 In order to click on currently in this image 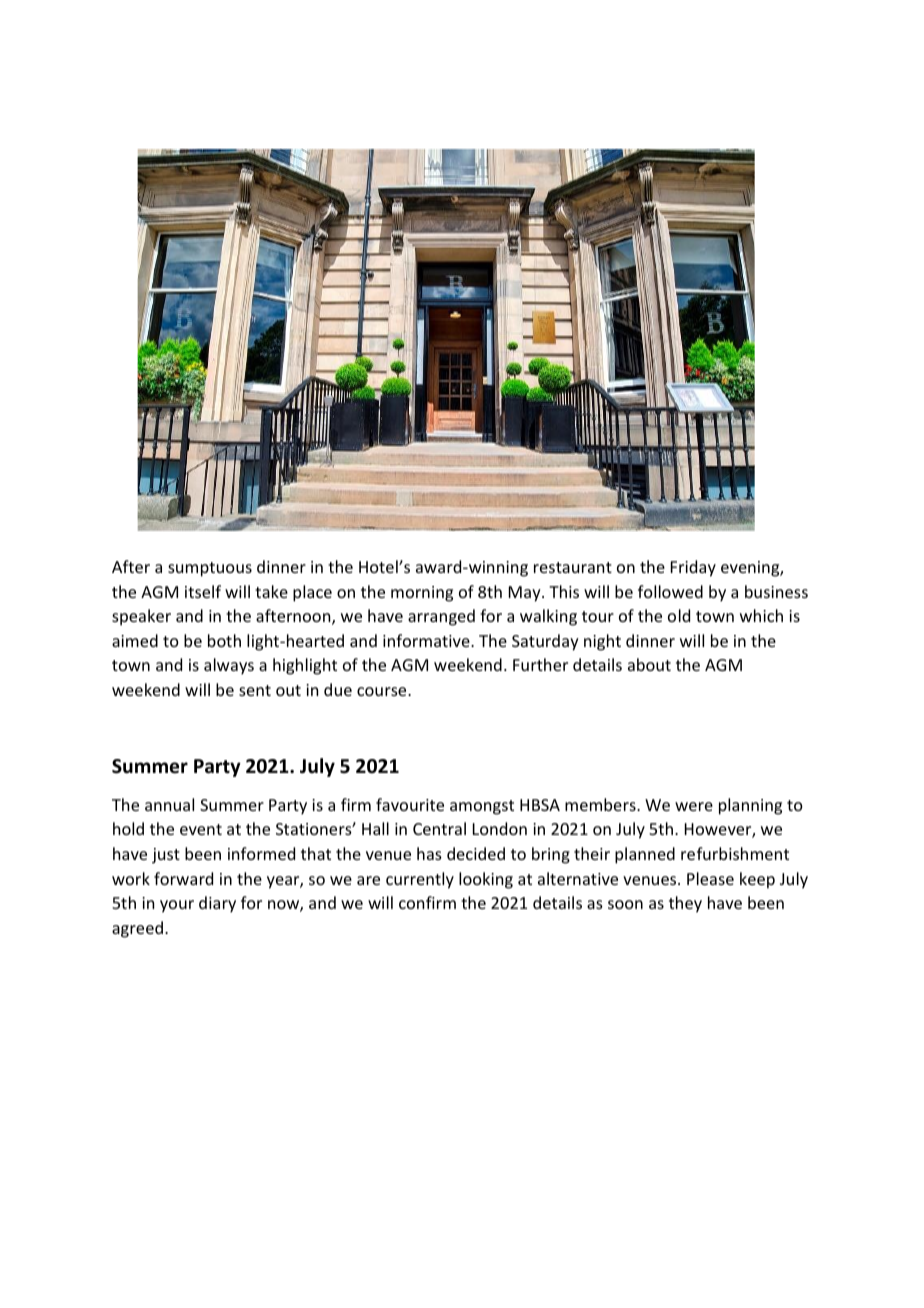, I will do `click(420, 880)`.
